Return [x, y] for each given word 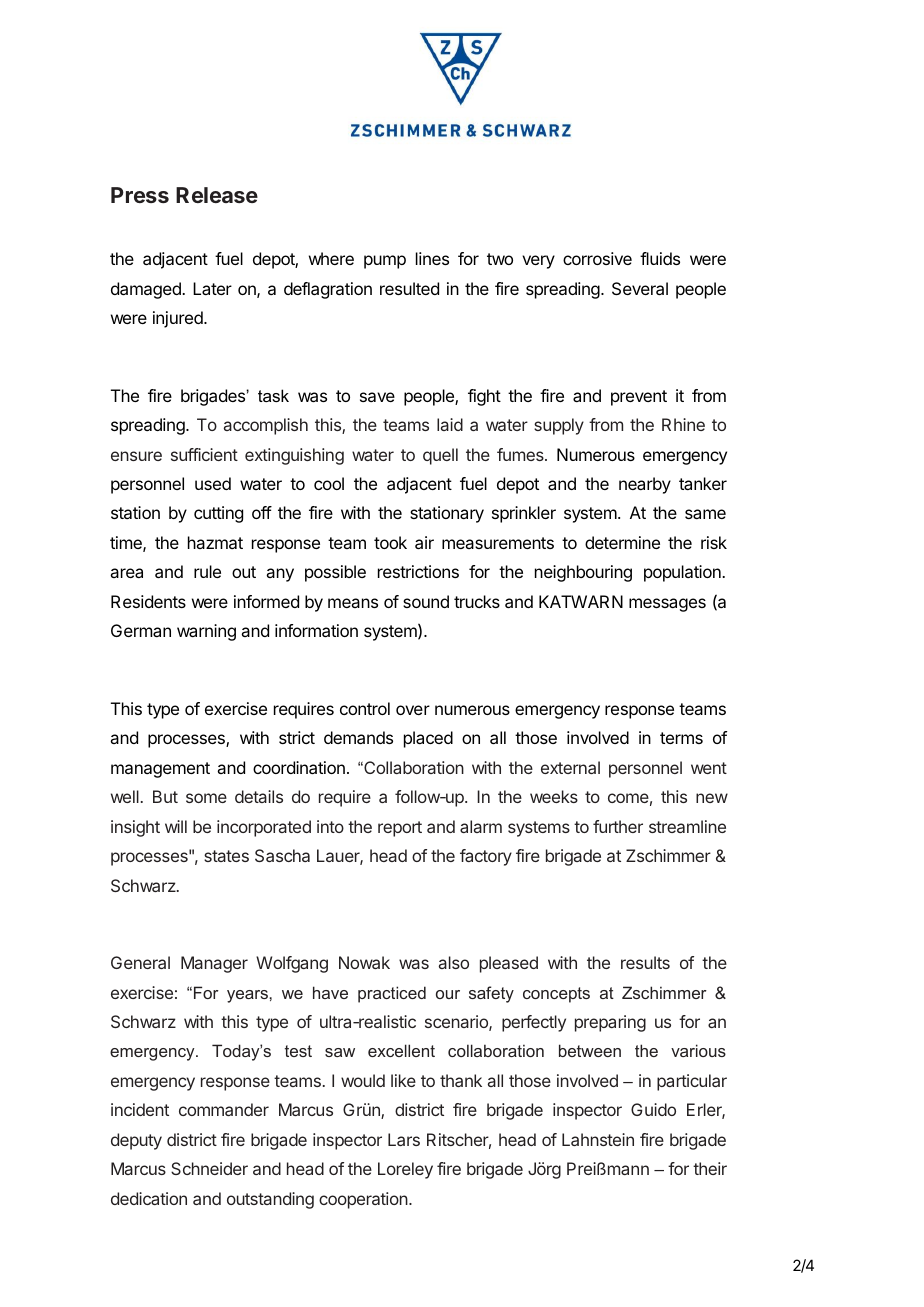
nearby [645, 485]
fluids [660, 258]
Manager [214, 964]
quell [440, 456]
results [645, 962]
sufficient [204, 454]
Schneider [209, 1168]
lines [432, 258]
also [454, 962]
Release [217, 195]
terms [681, 738]
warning [206, 632]
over [413, 710]
